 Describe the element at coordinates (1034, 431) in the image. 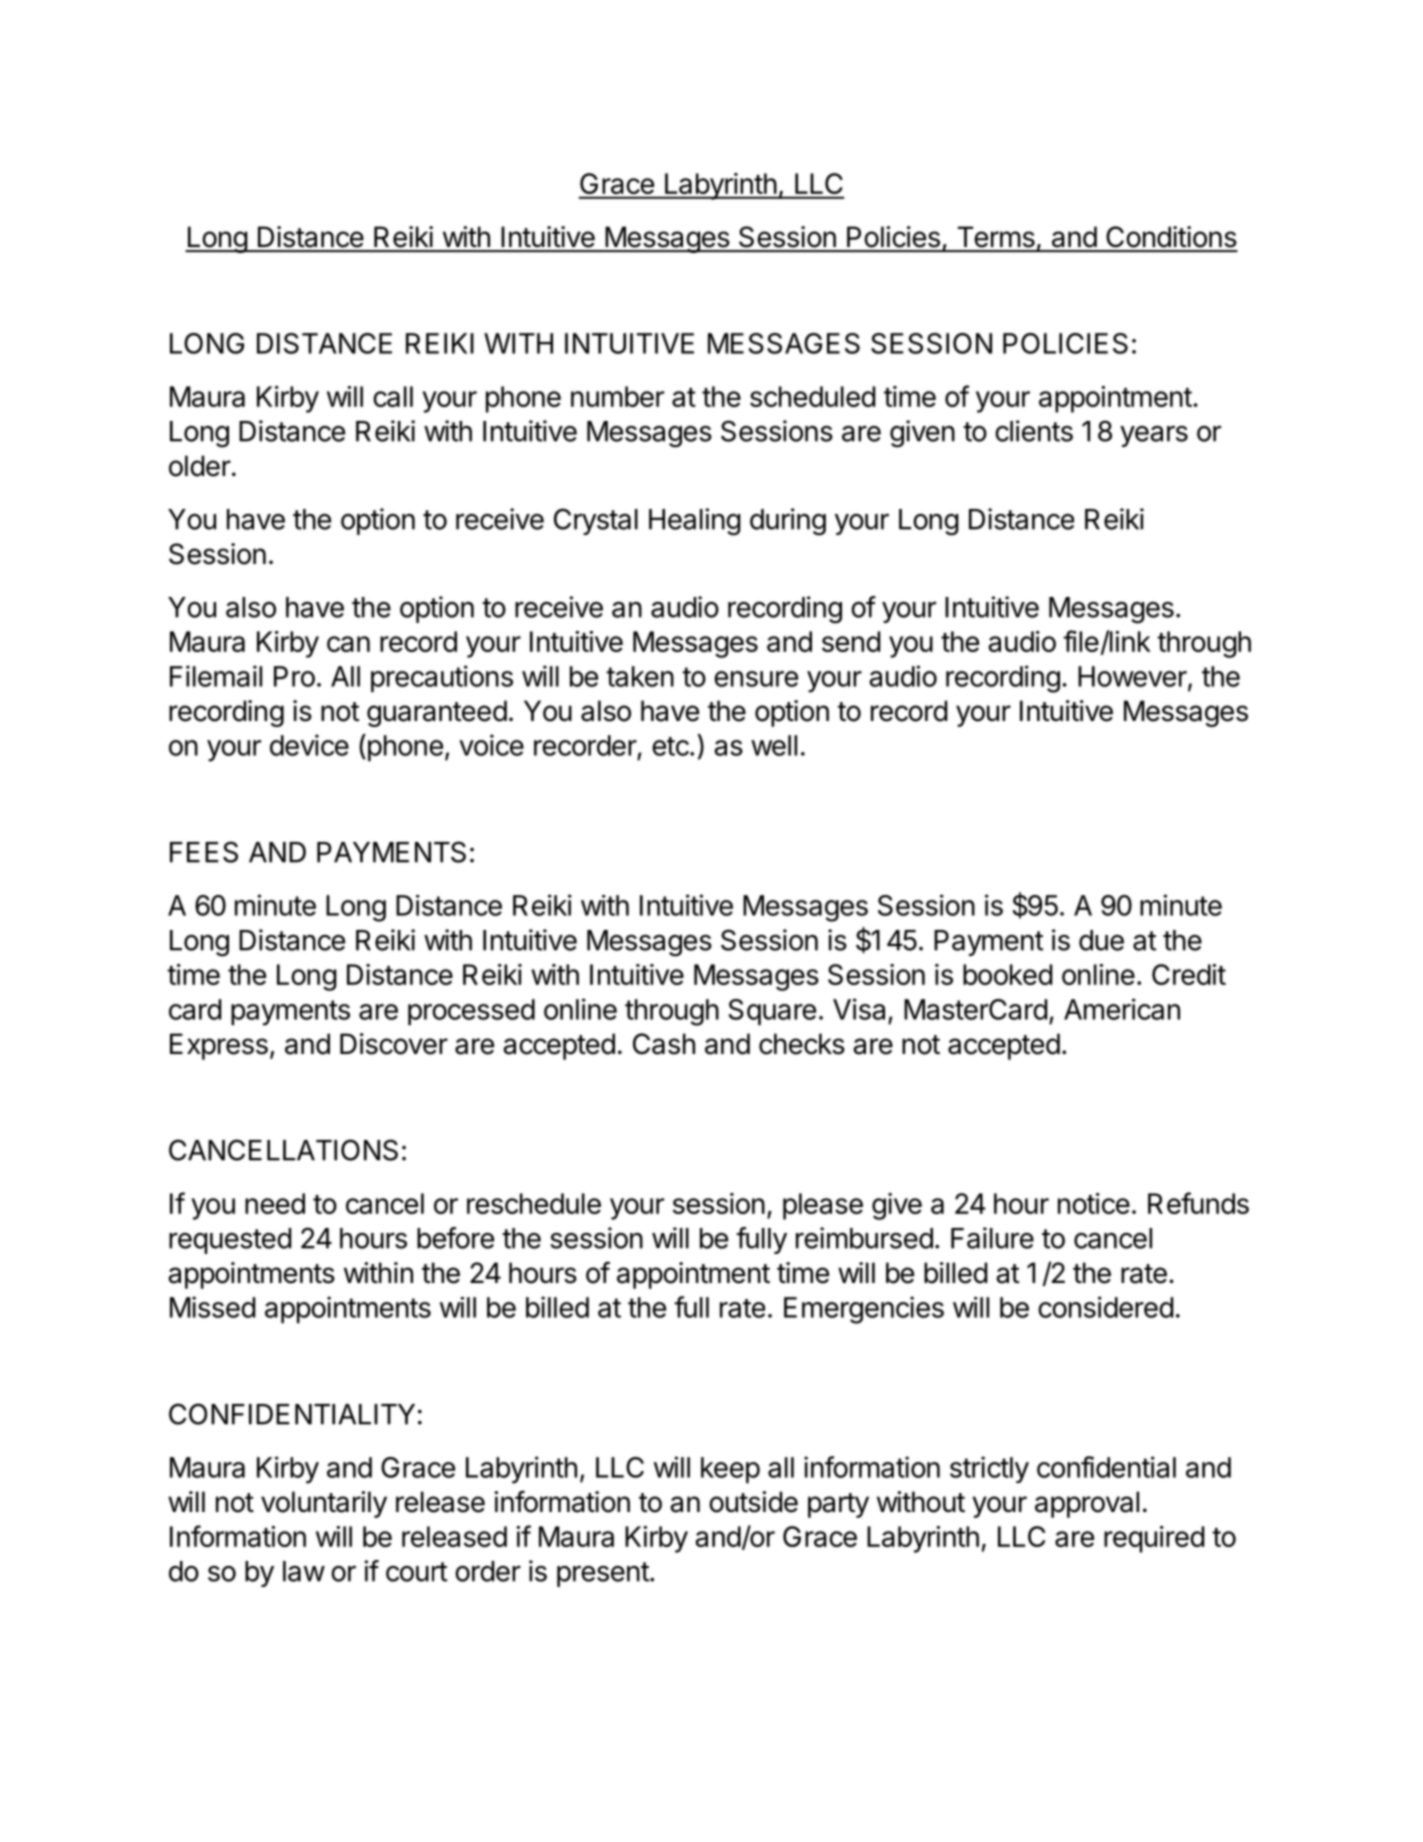

I see `clients` at that location.
